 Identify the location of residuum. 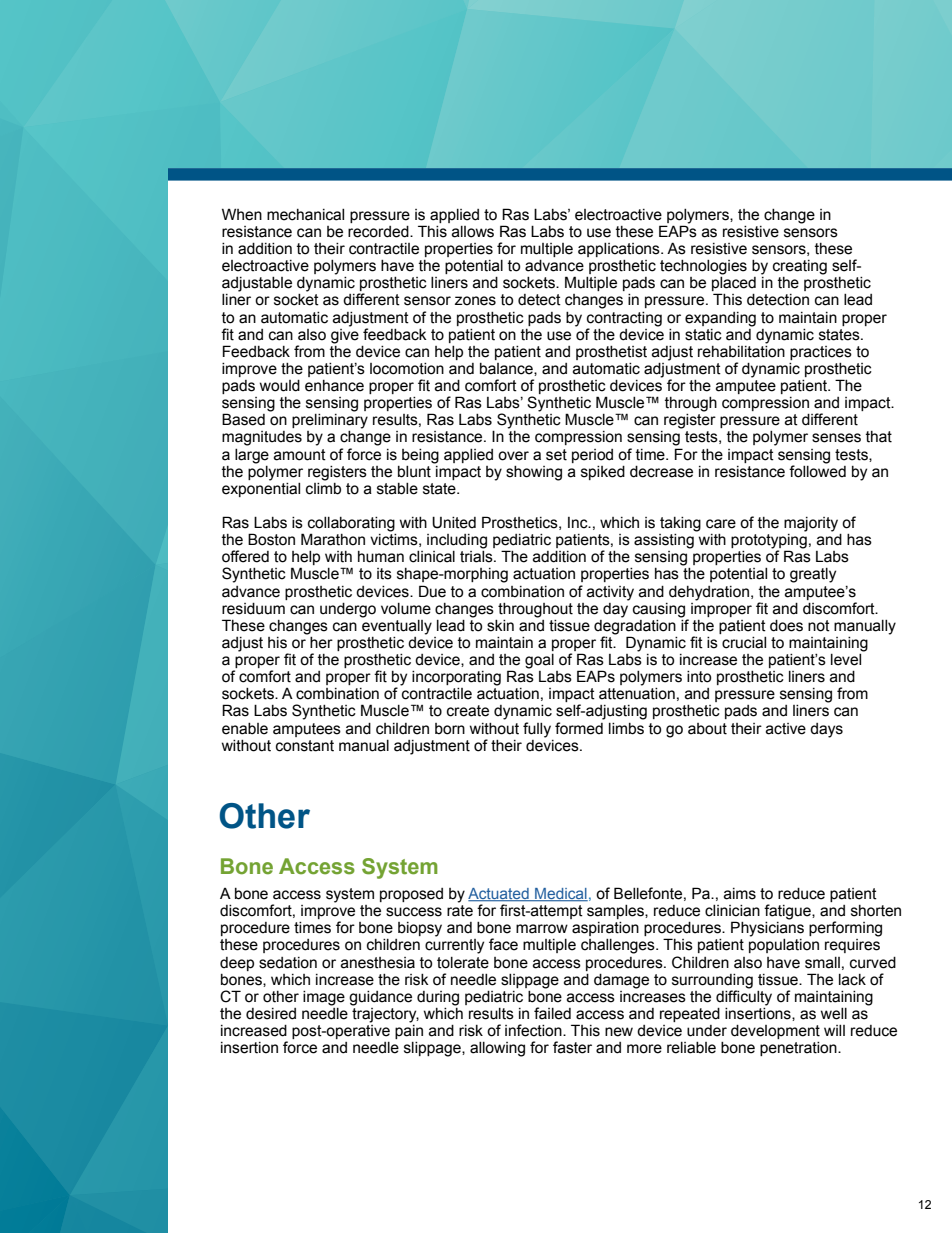
(253, 609).
